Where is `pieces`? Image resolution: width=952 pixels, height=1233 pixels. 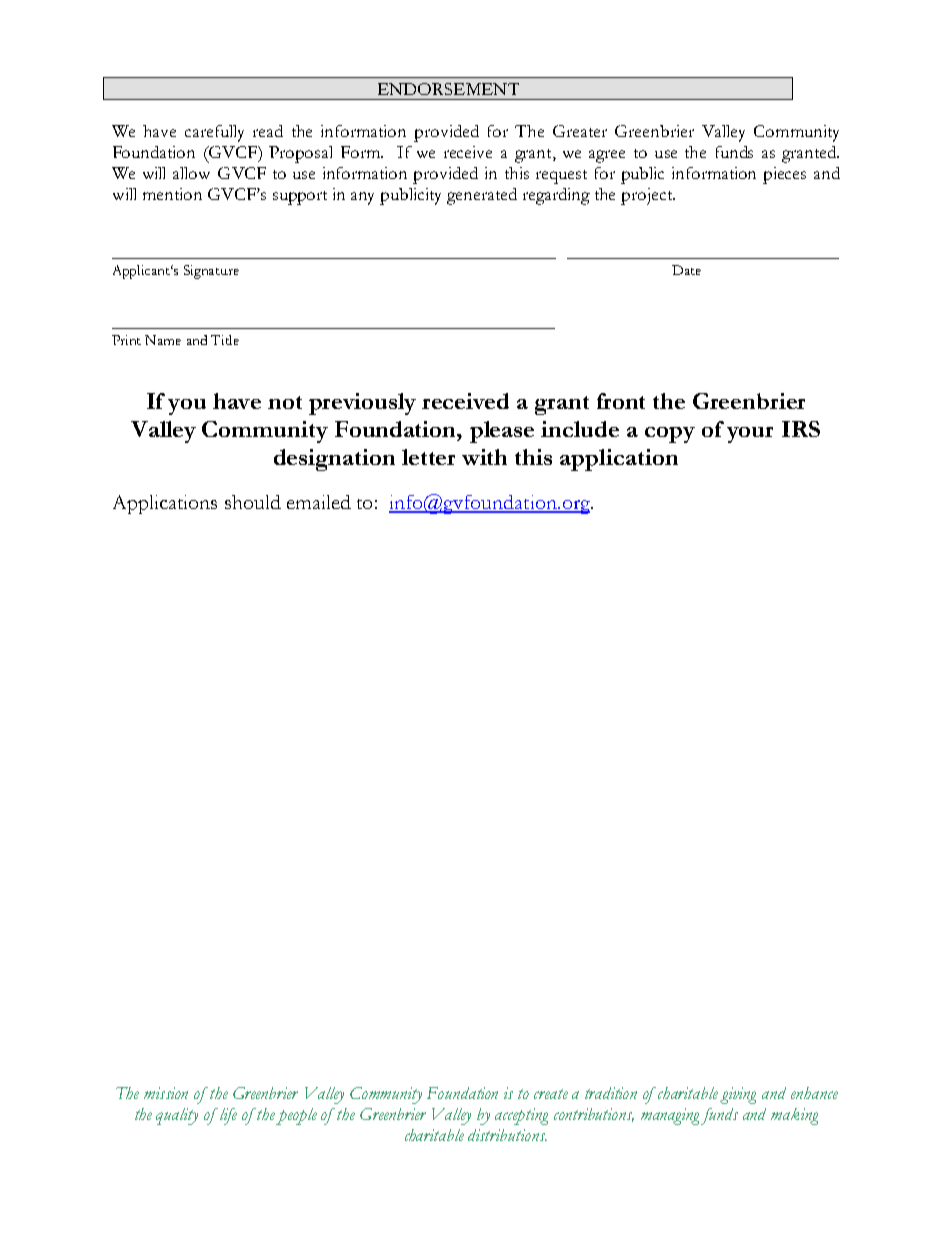
pieces is located at coordinates (784, 175).
